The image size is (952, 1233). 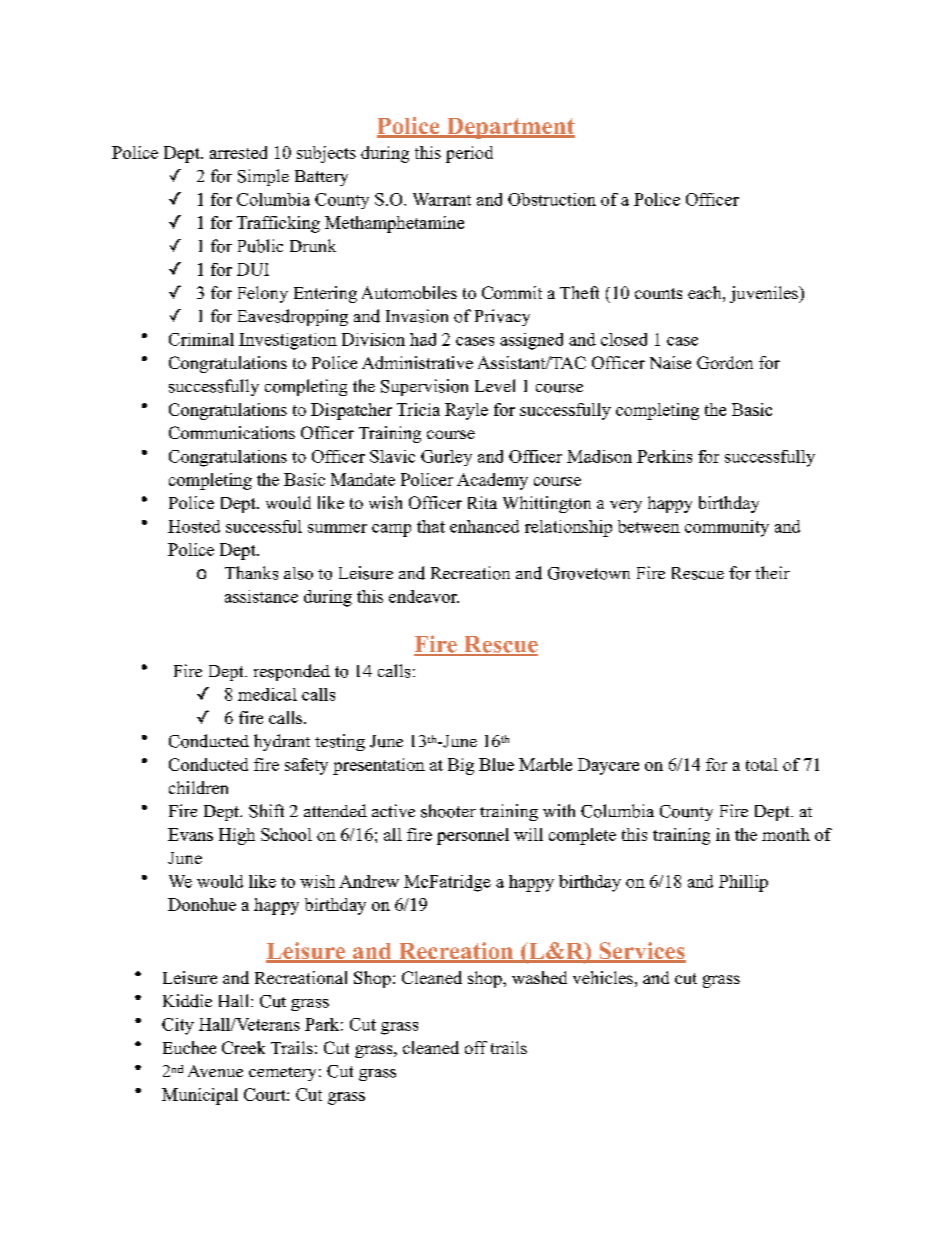 What do you see at coordinates (492, 481) in the page?
I see `Academy` at bounding box center [492, 481].
